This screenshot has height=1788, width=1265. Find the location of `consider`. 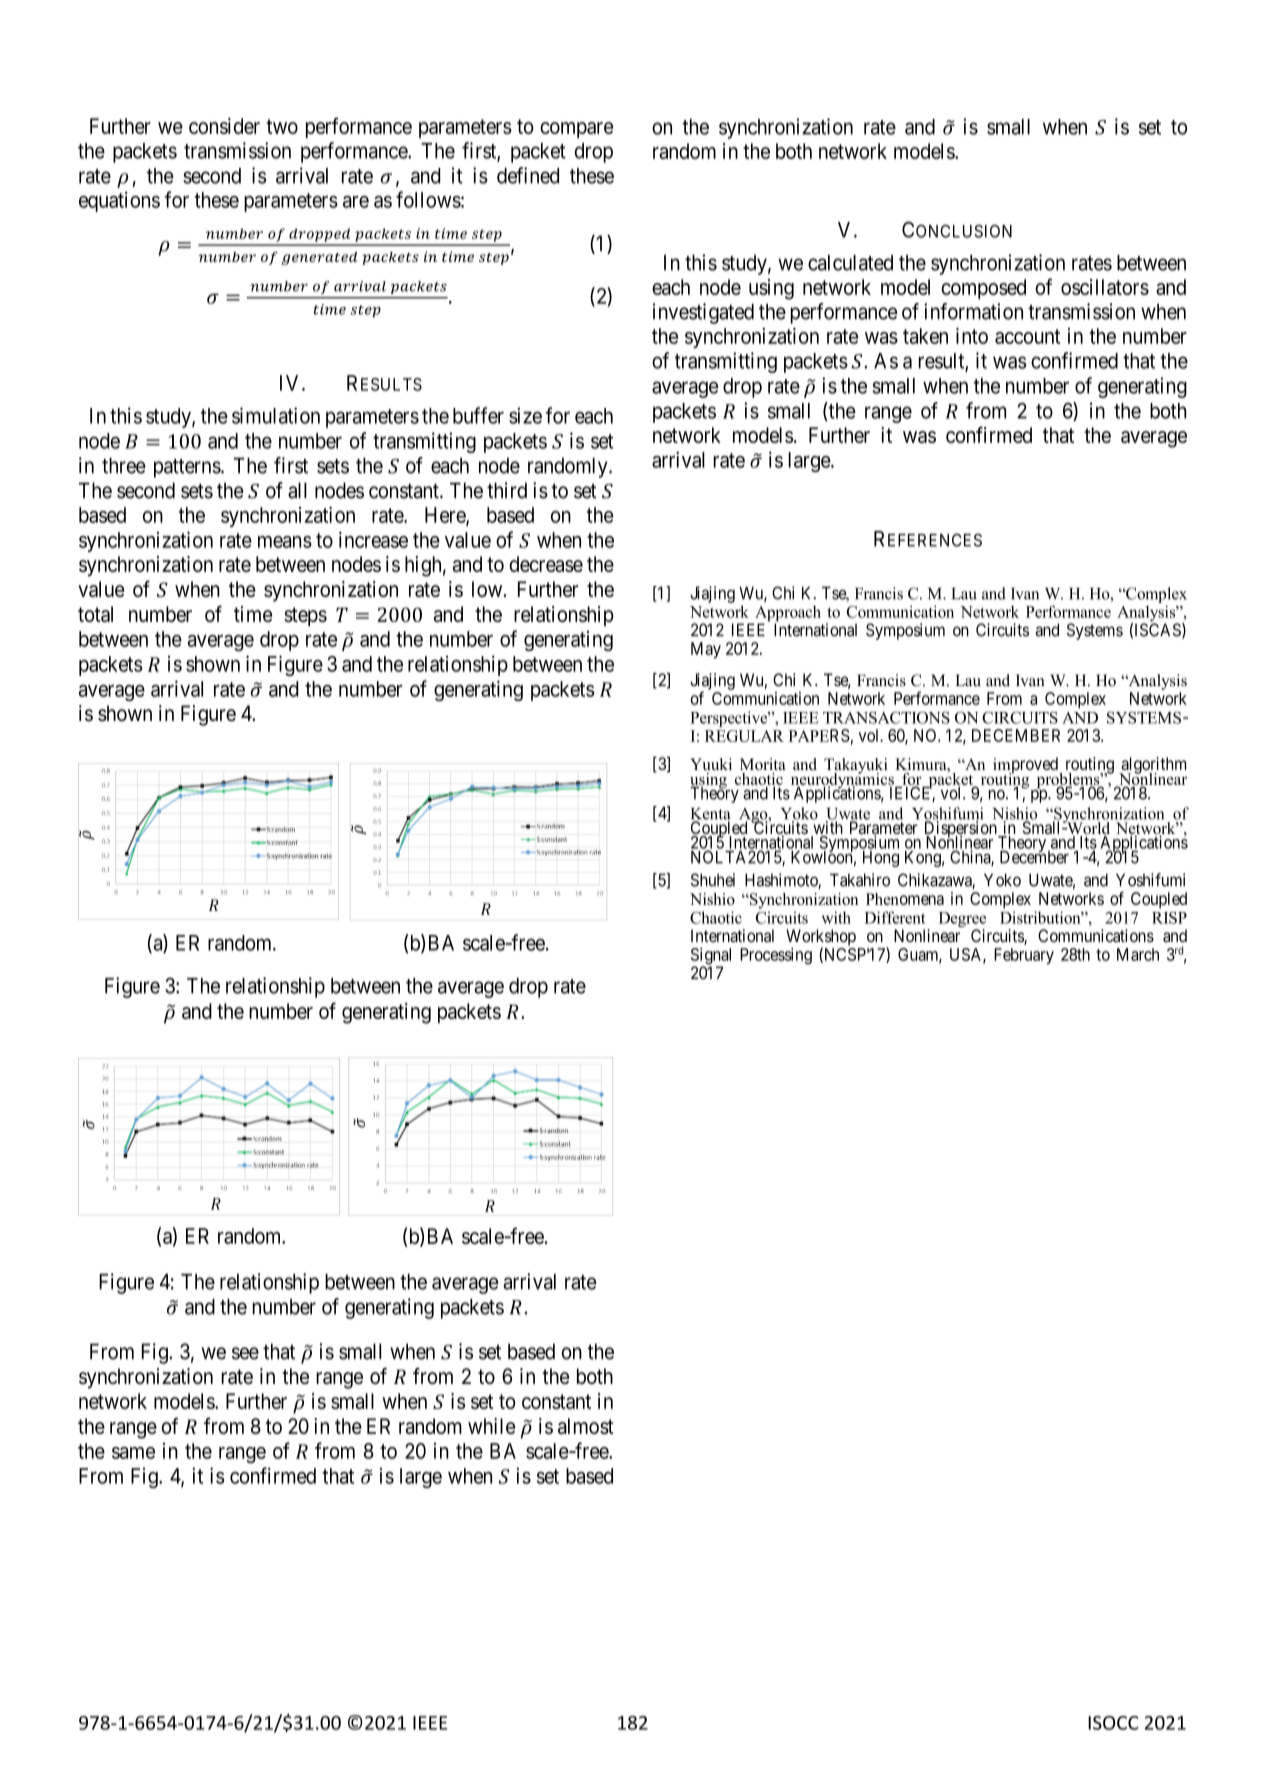

consider is located at coordinates (224, 126).
